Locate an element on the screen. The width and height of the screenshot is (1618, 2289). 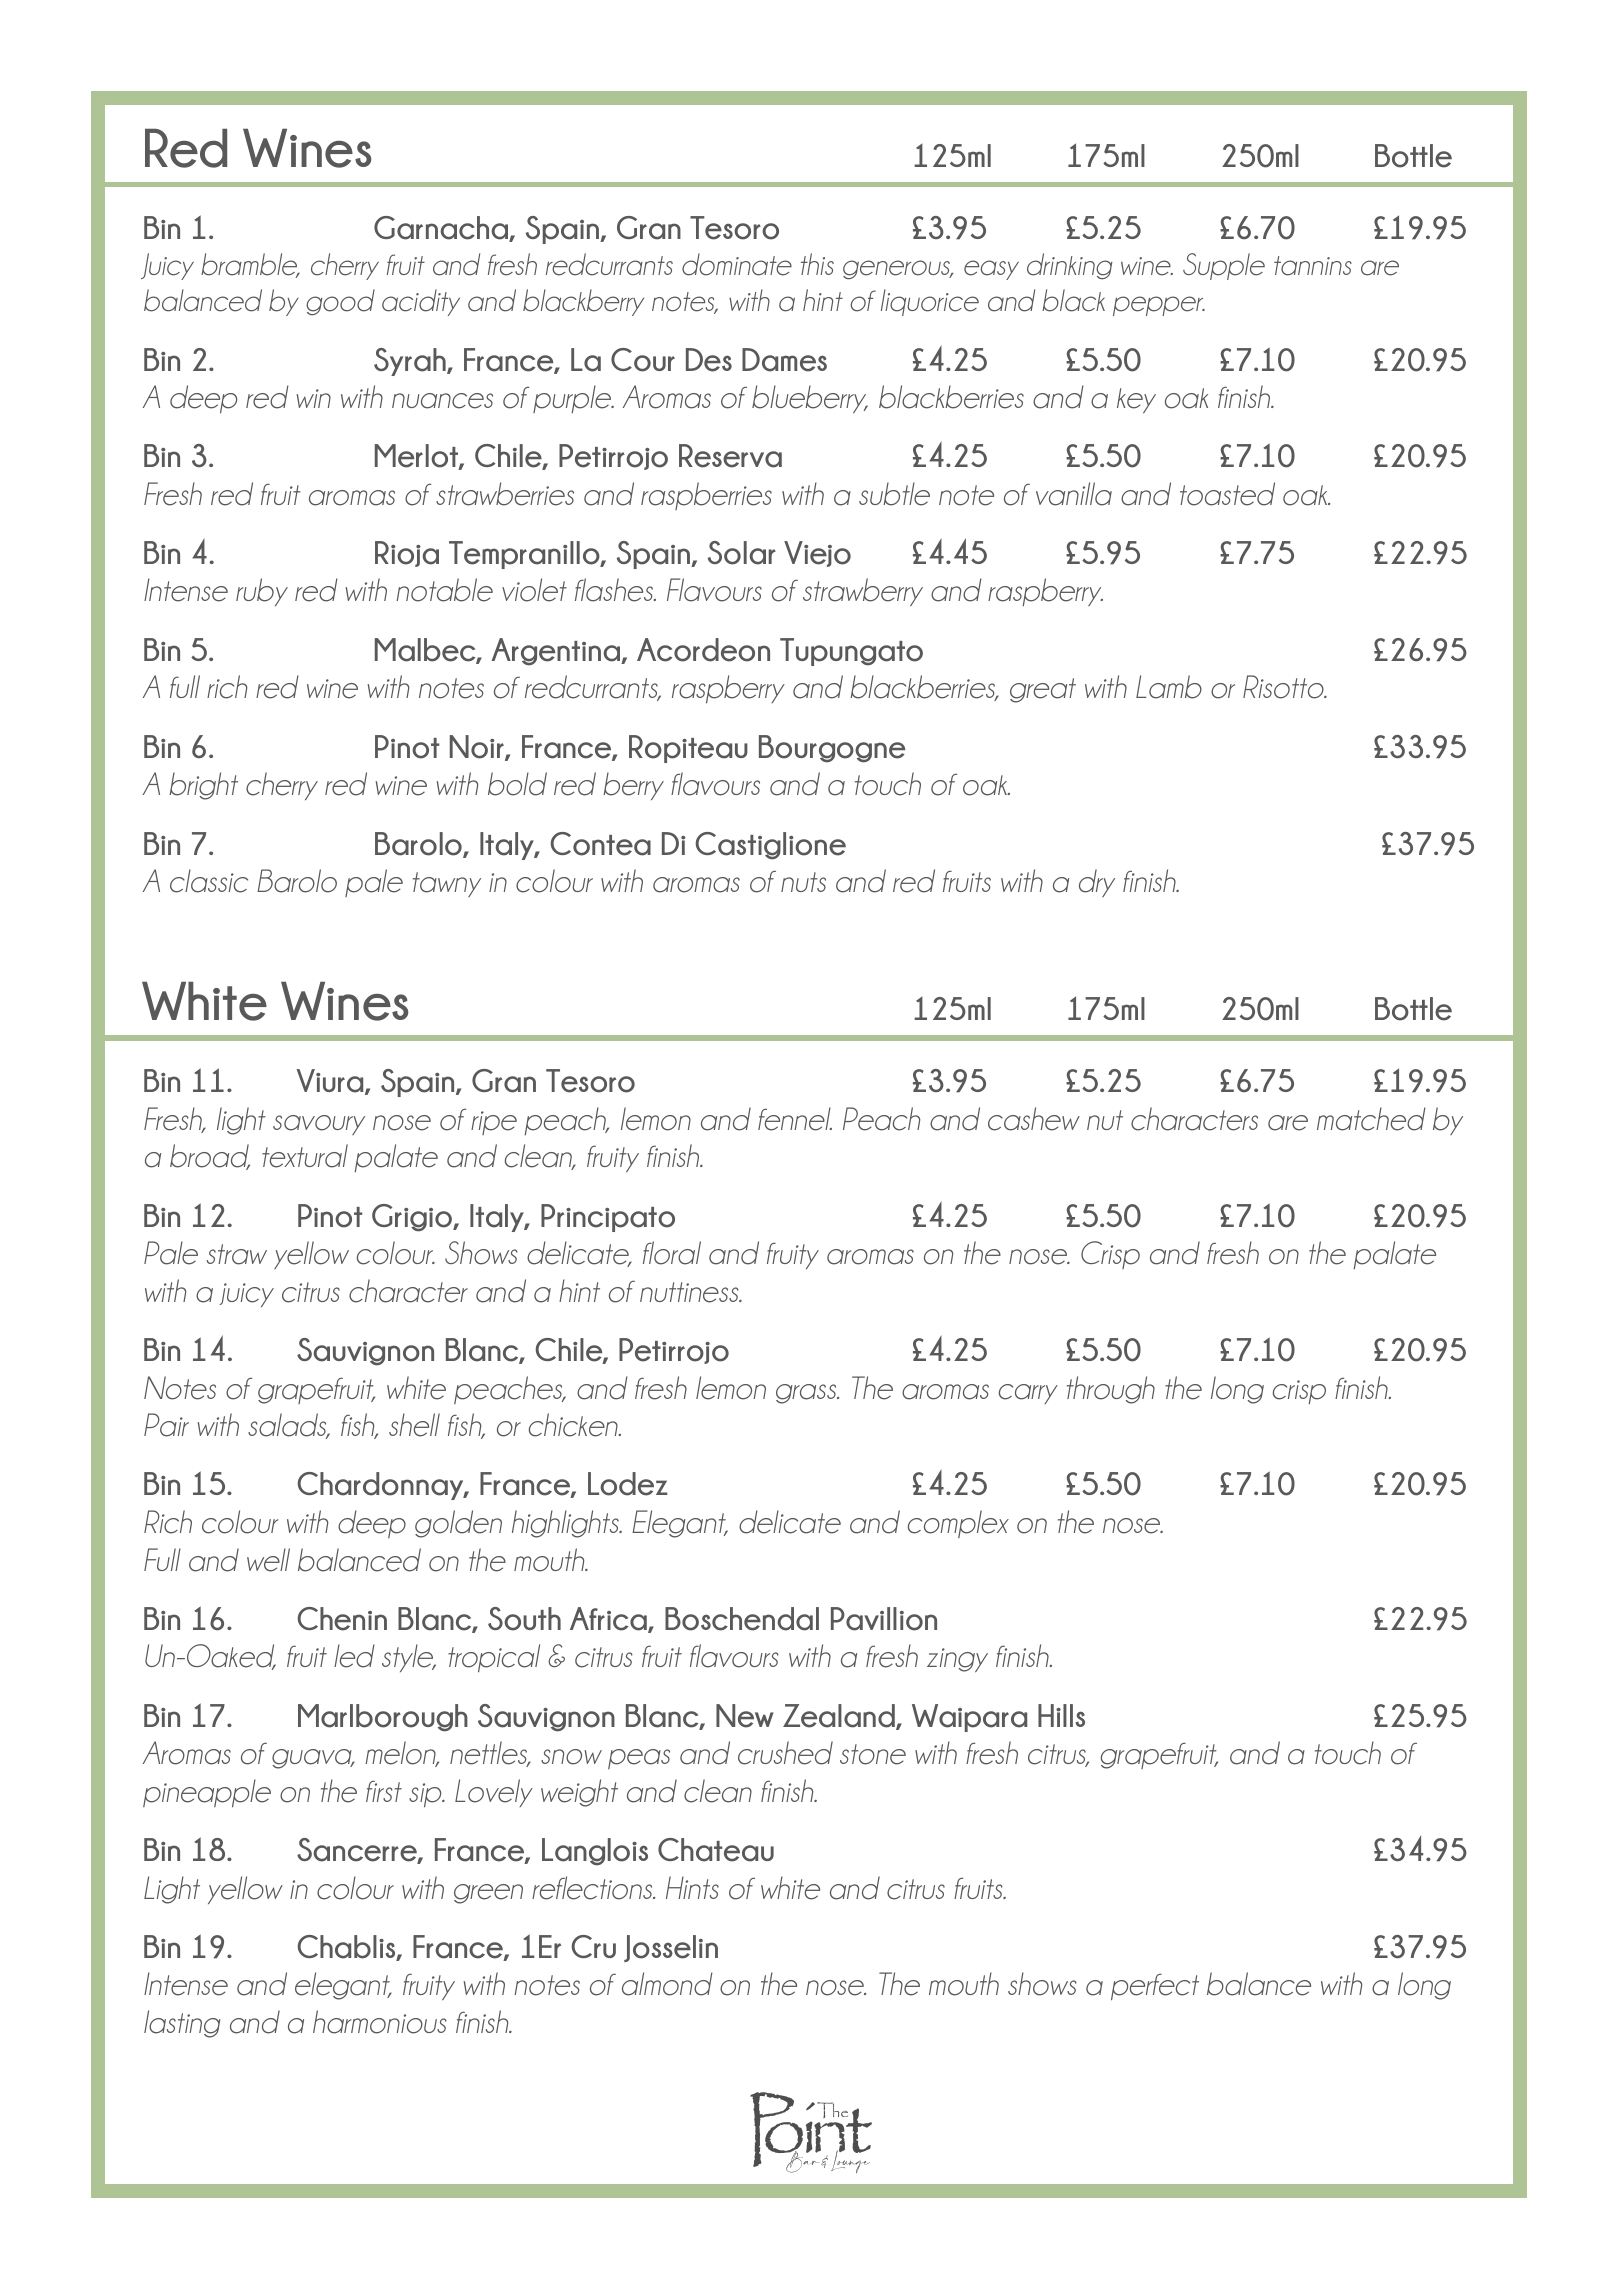
through is located at coordinates (1111, 1390).
